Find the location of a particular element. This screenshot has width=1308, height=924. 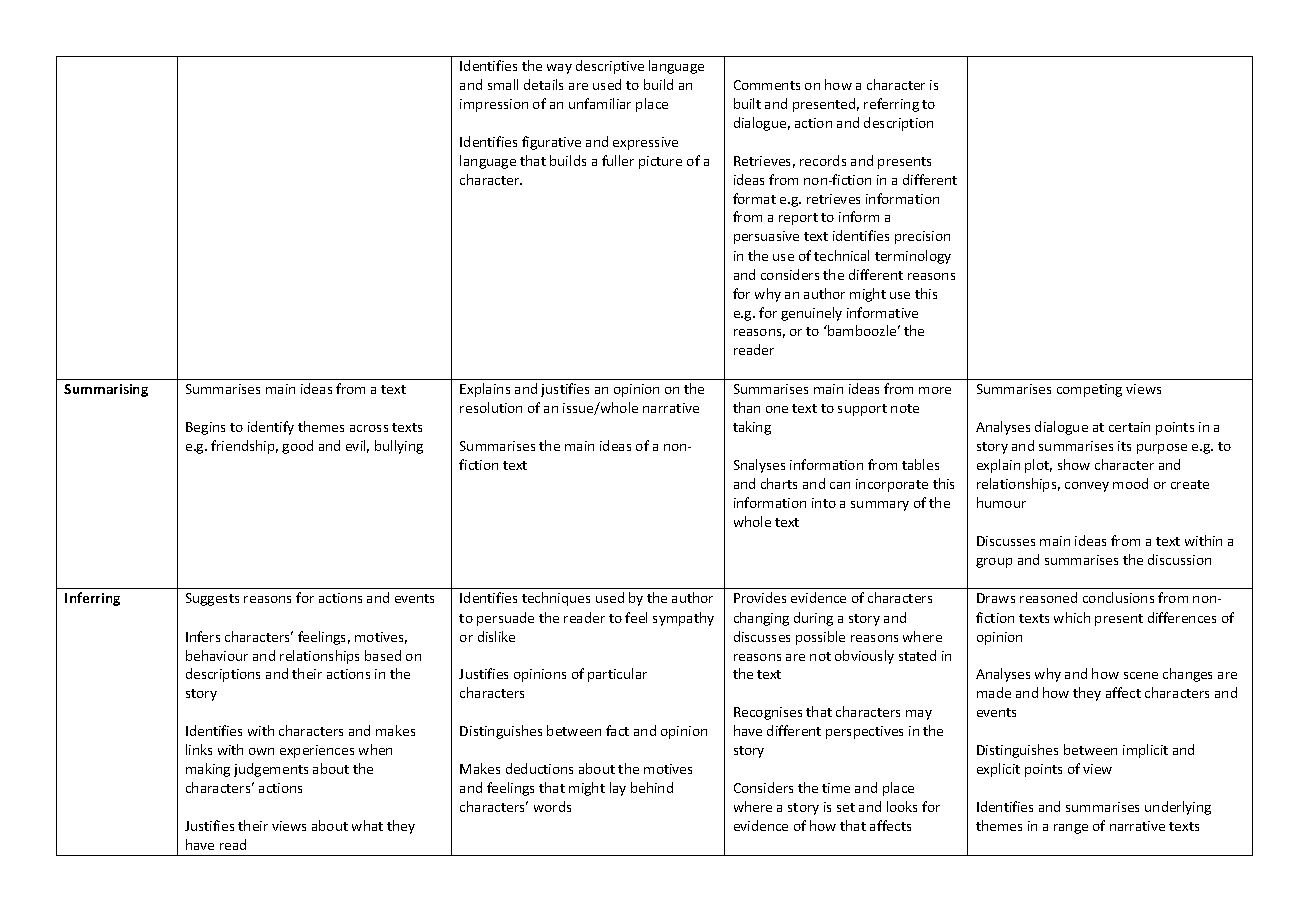

making is located at coordinates (208, 770).
